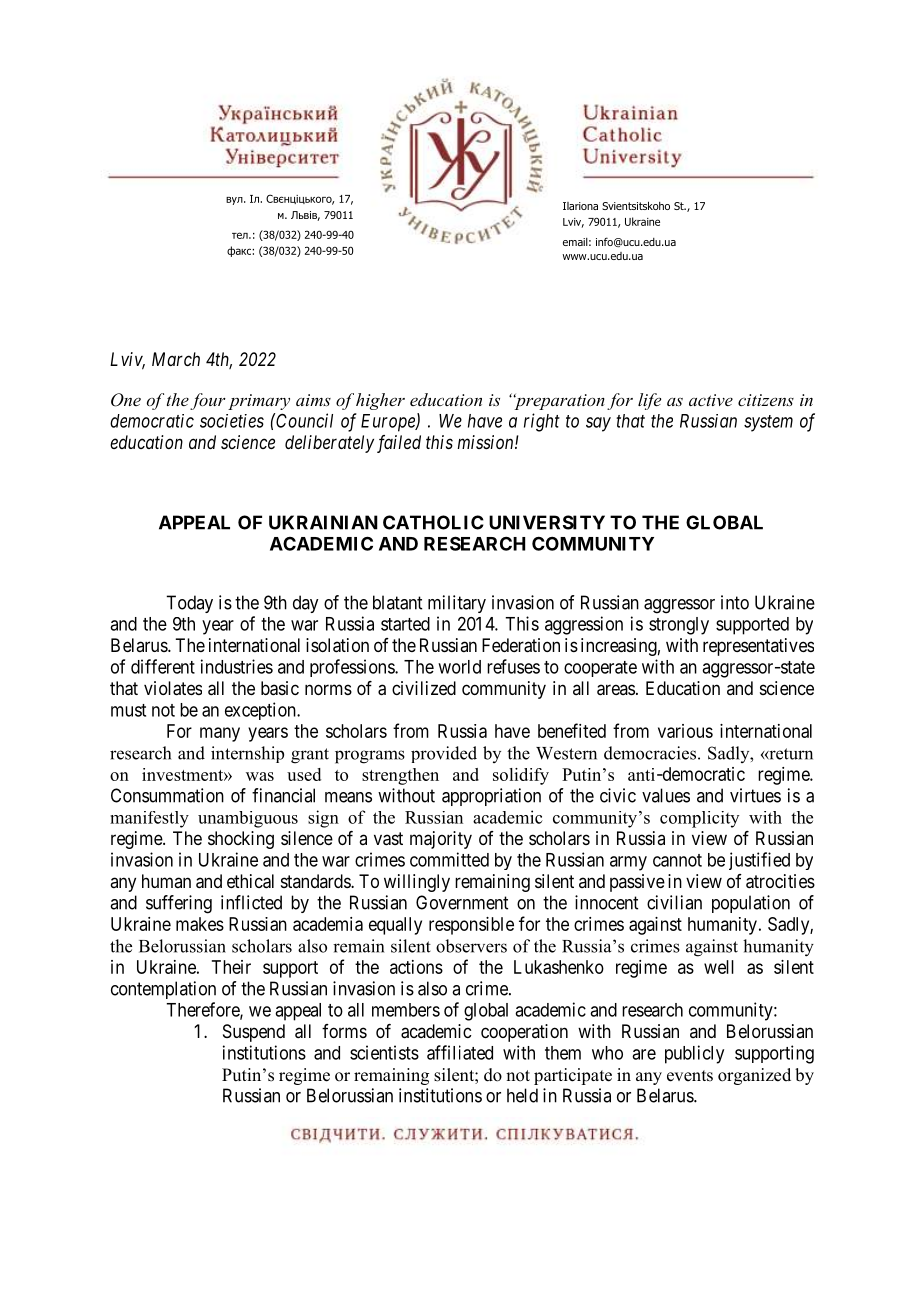 The height and width of the document is (1308, 924). I want to click on affiliated, so click(460, 1052).
